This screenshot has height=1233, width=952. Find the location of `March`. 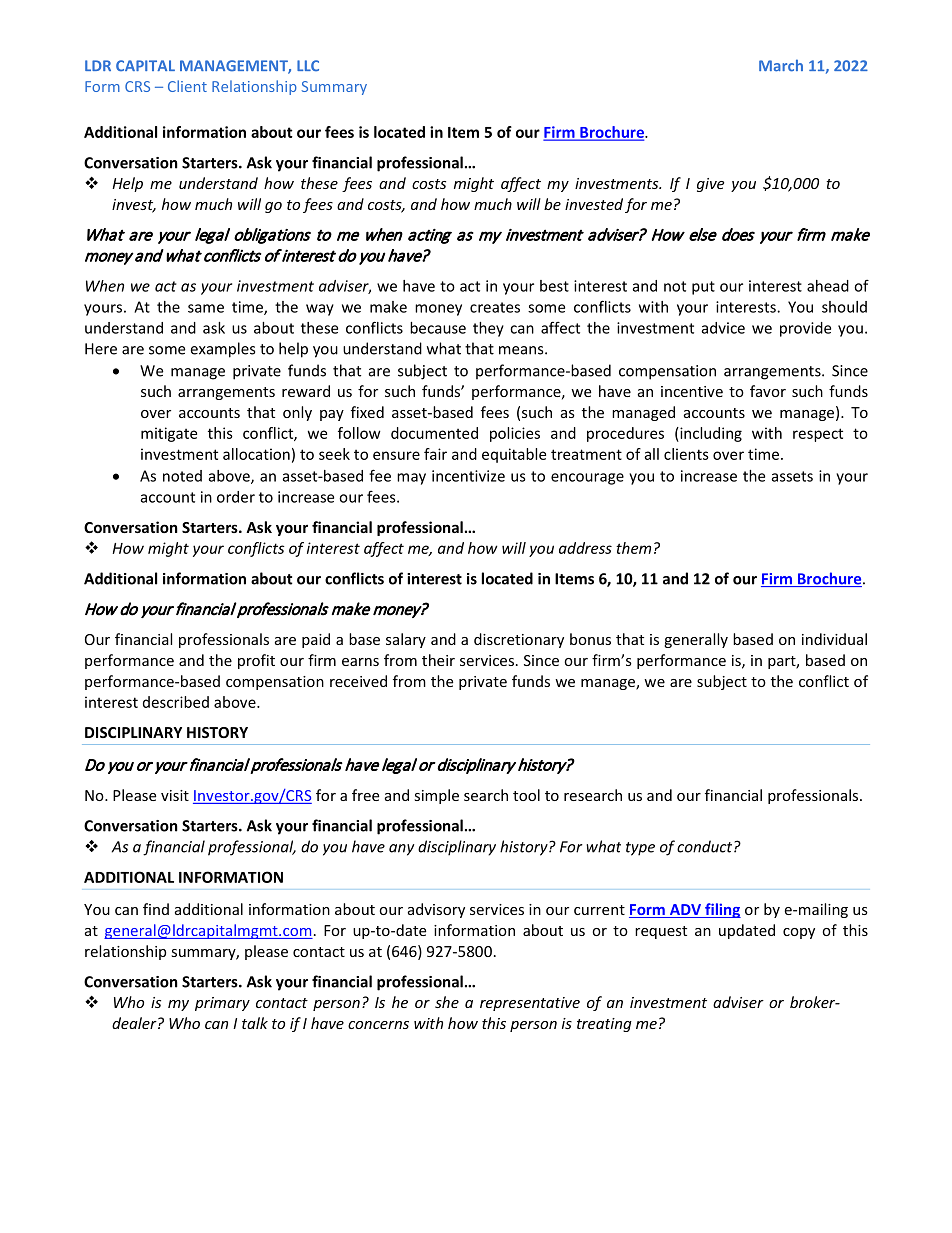

March is located at coordinates (781, 65).
